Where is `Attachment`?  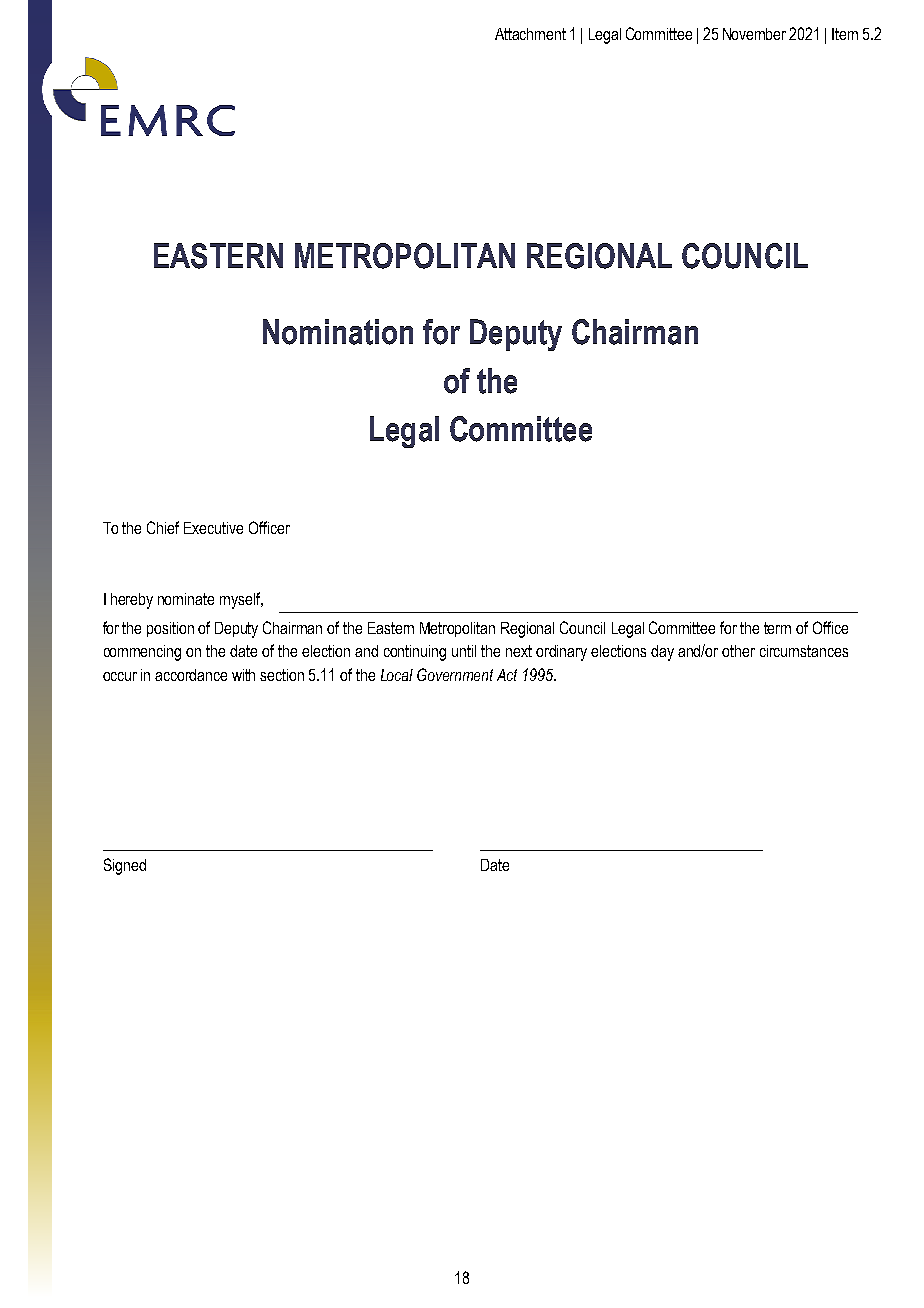 Attachment is located at coordinates (530, 34).
